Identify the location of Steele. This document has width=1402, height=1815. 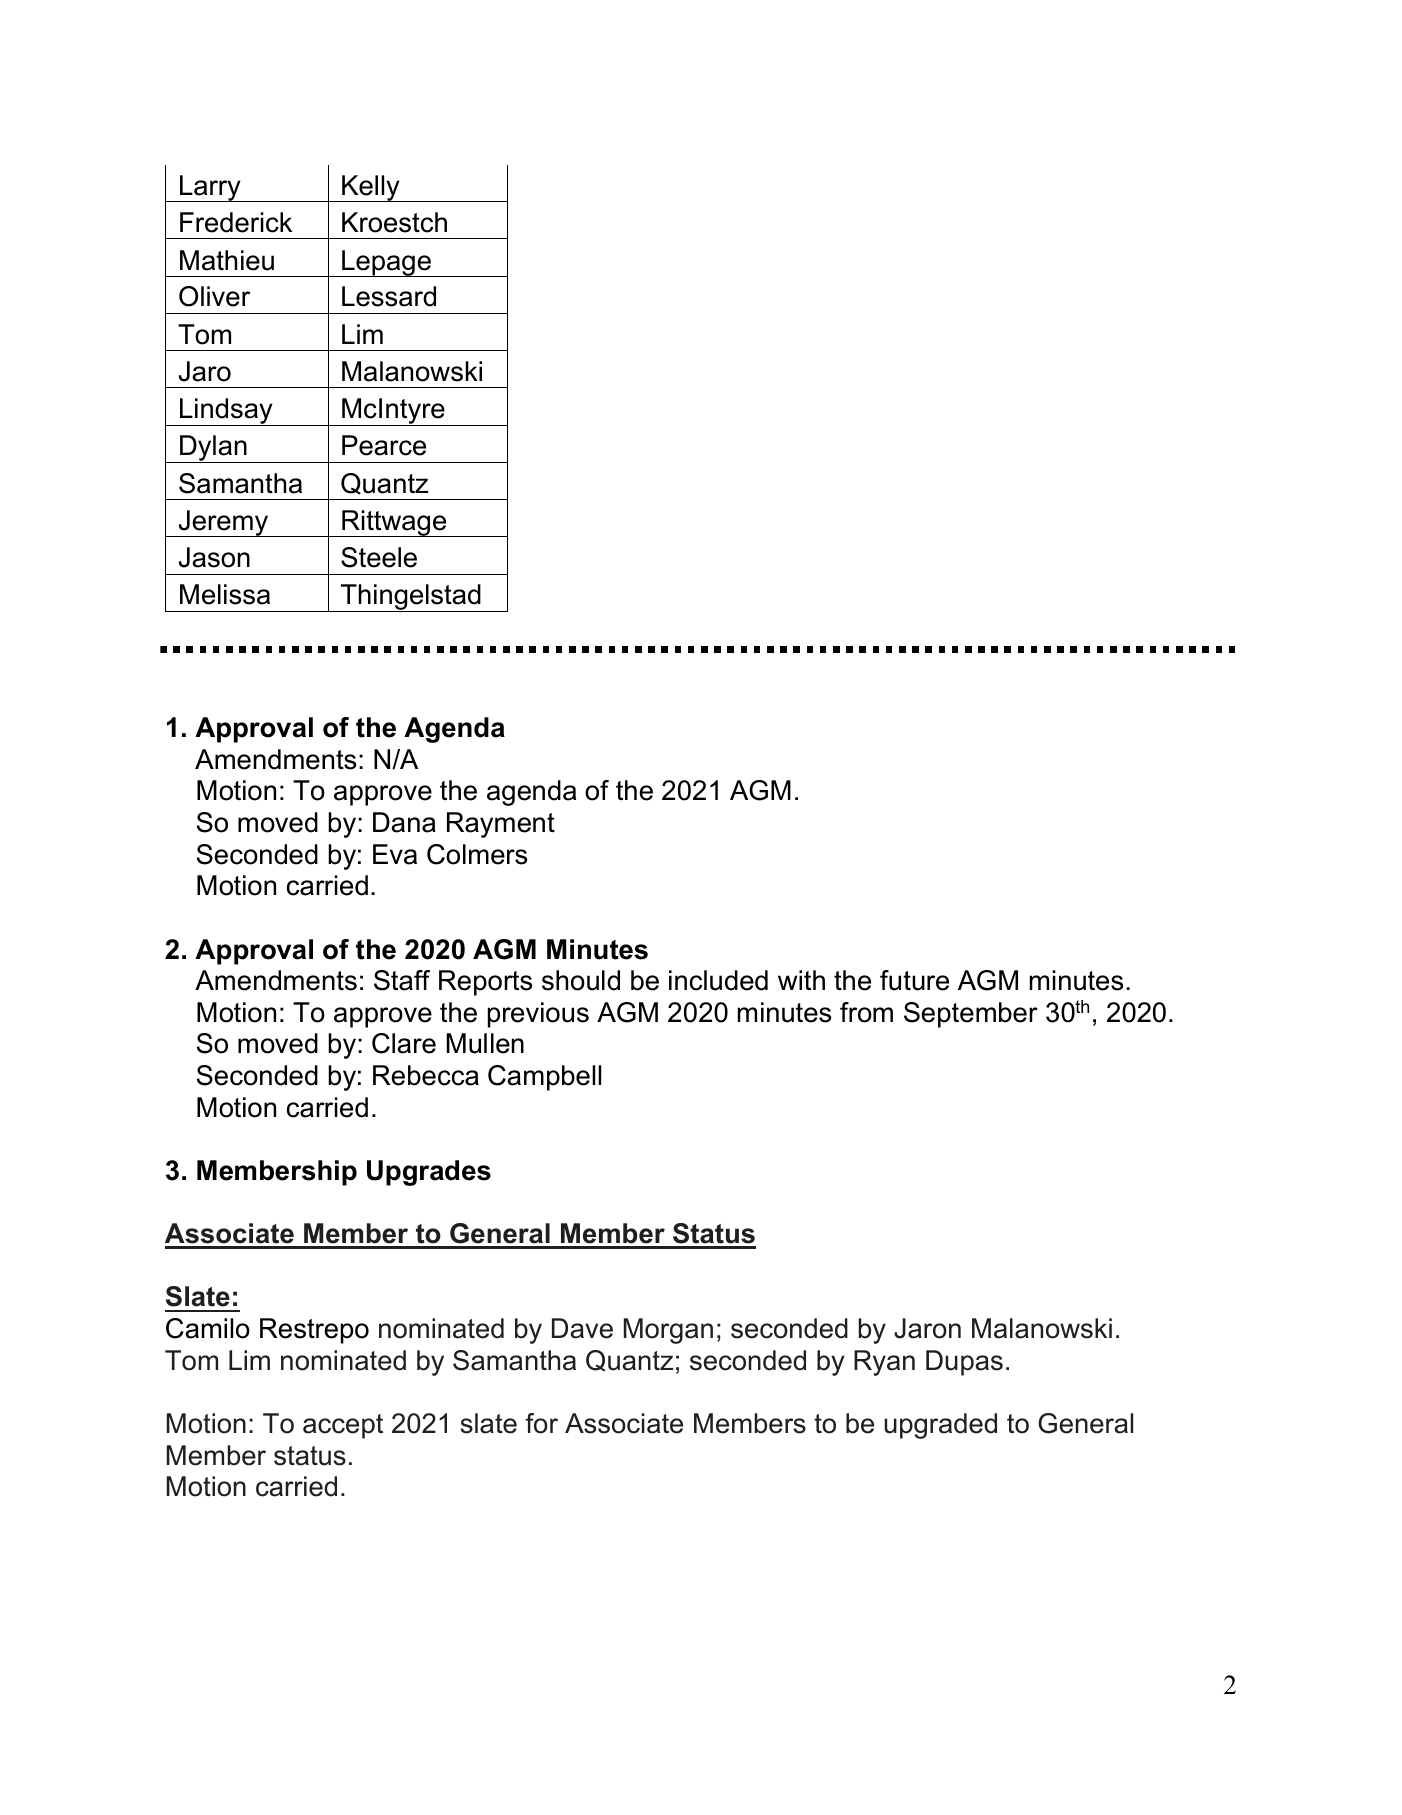
(379, 557).
